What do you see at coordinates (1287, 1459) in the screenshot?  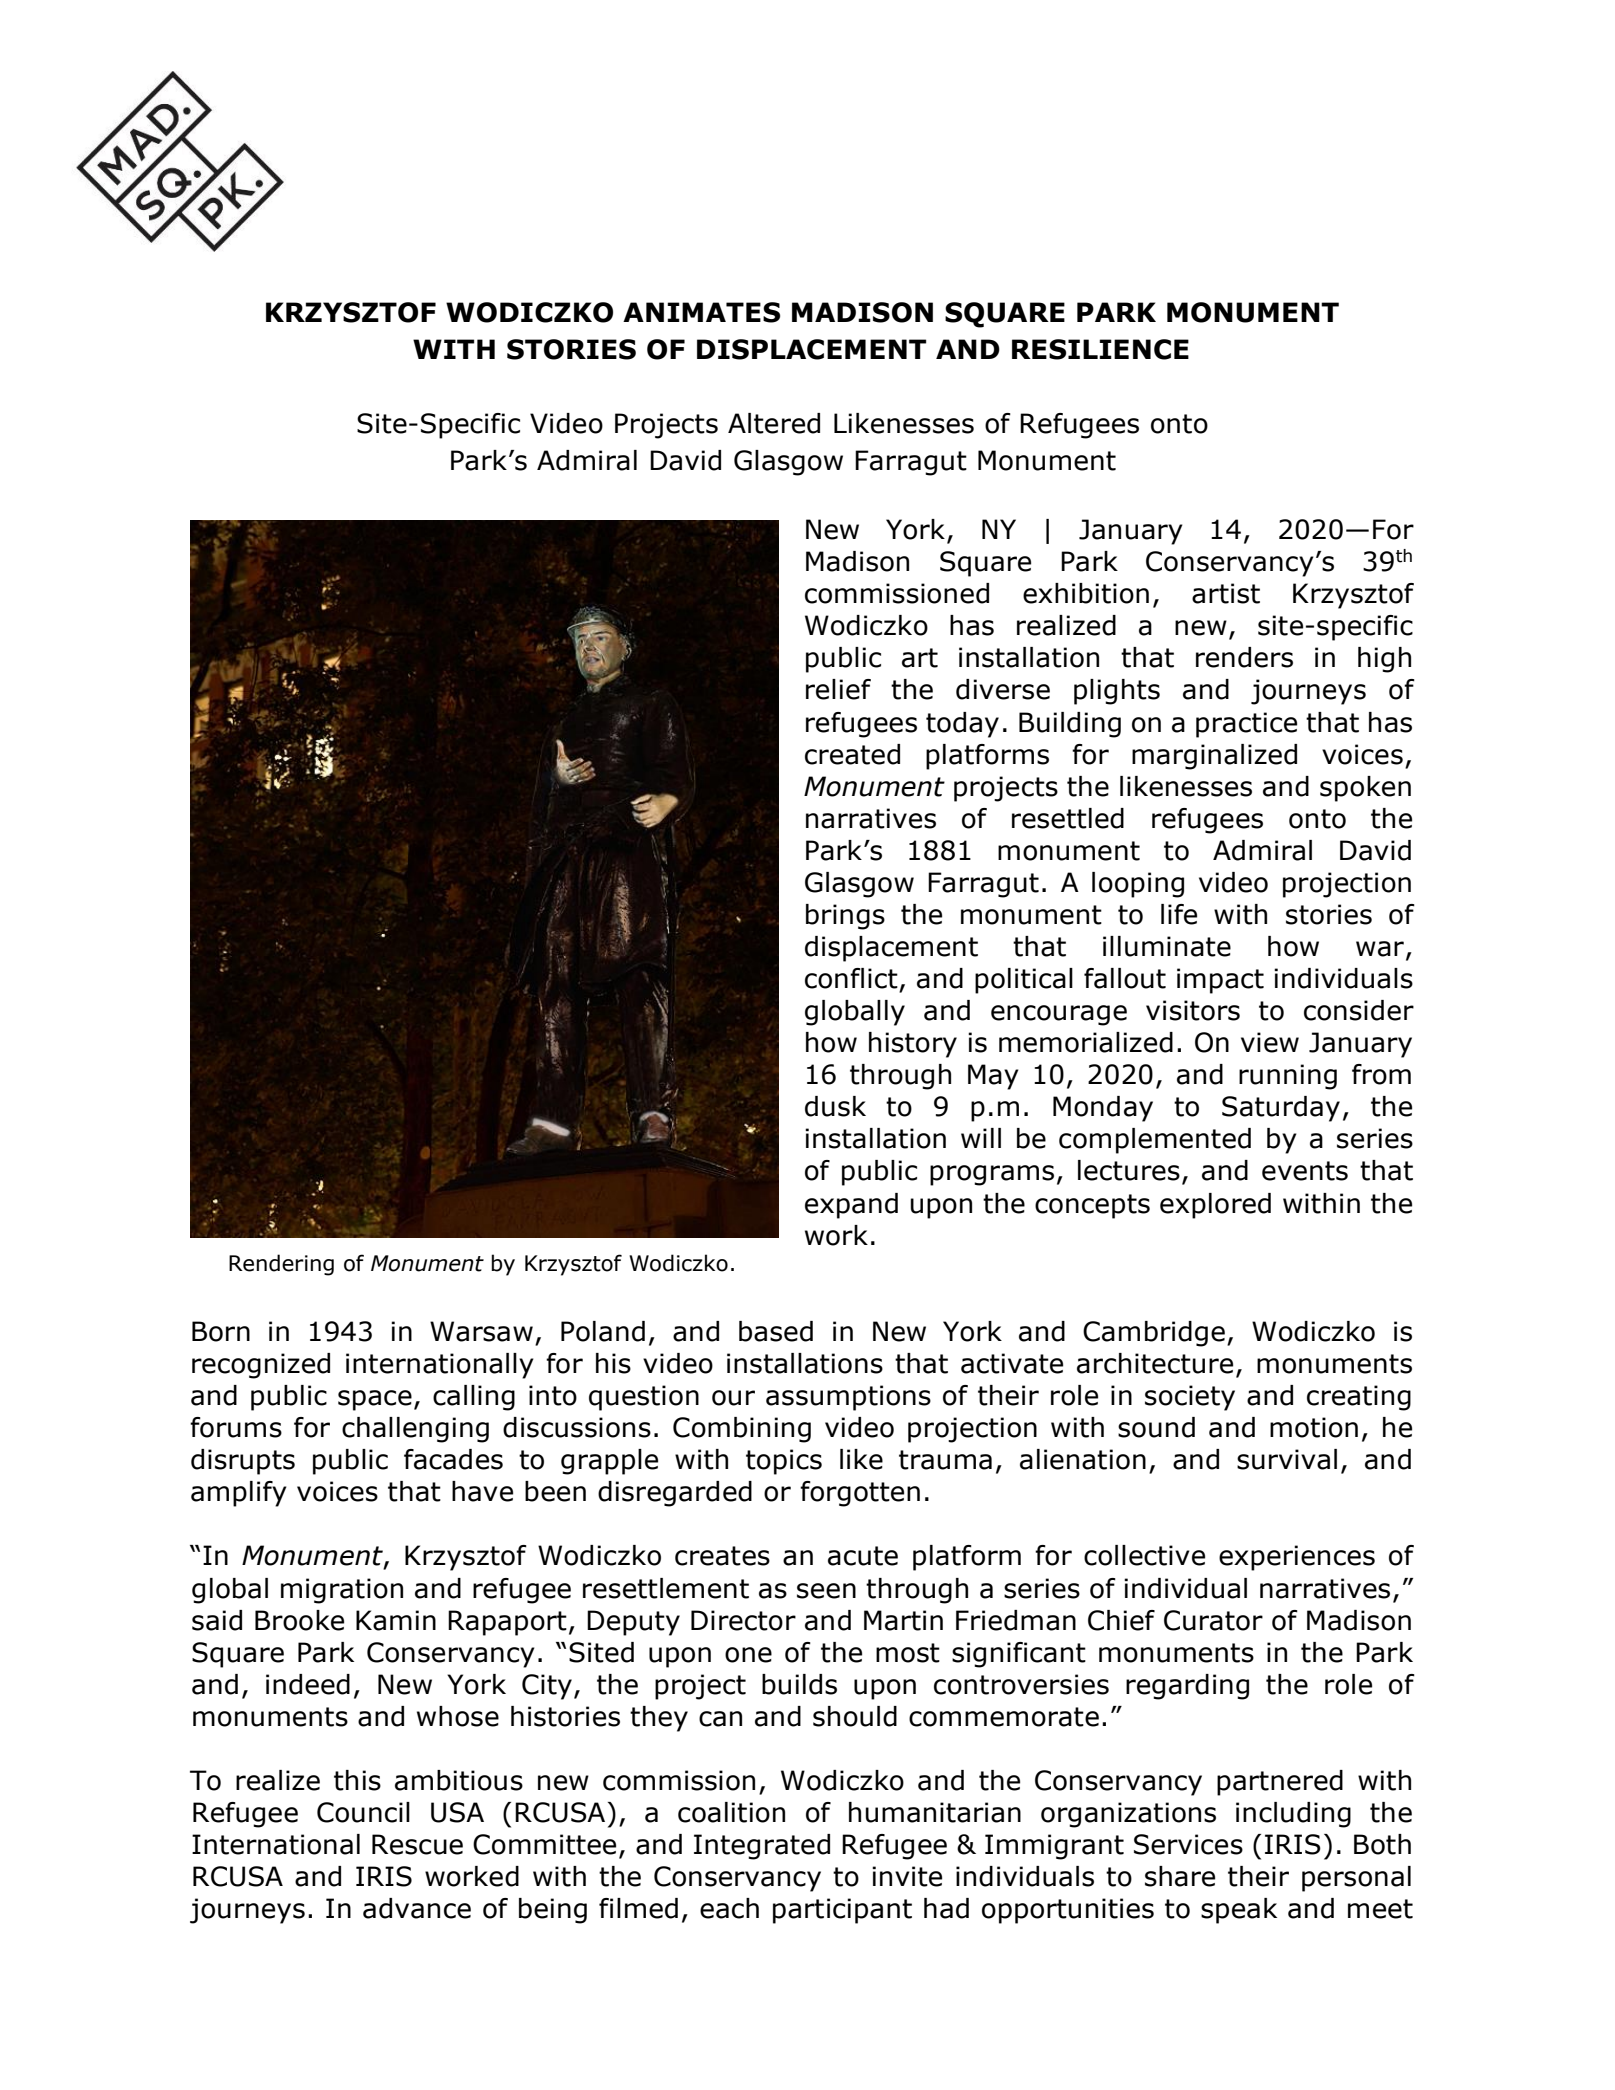 I see `survival` at bounding box center [1287, 1459].
